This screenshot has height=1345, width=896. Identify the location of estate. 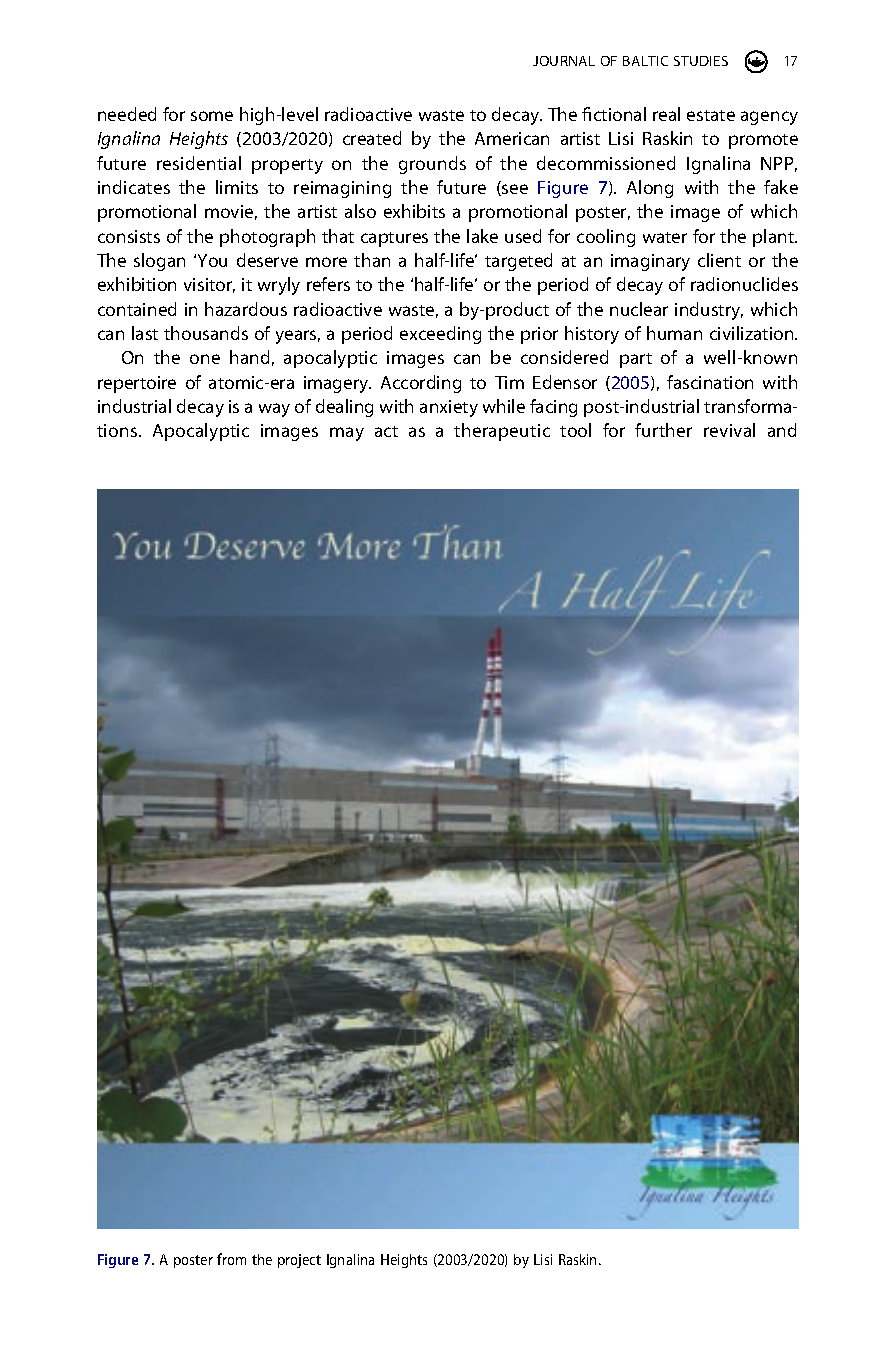
(711, 115).
